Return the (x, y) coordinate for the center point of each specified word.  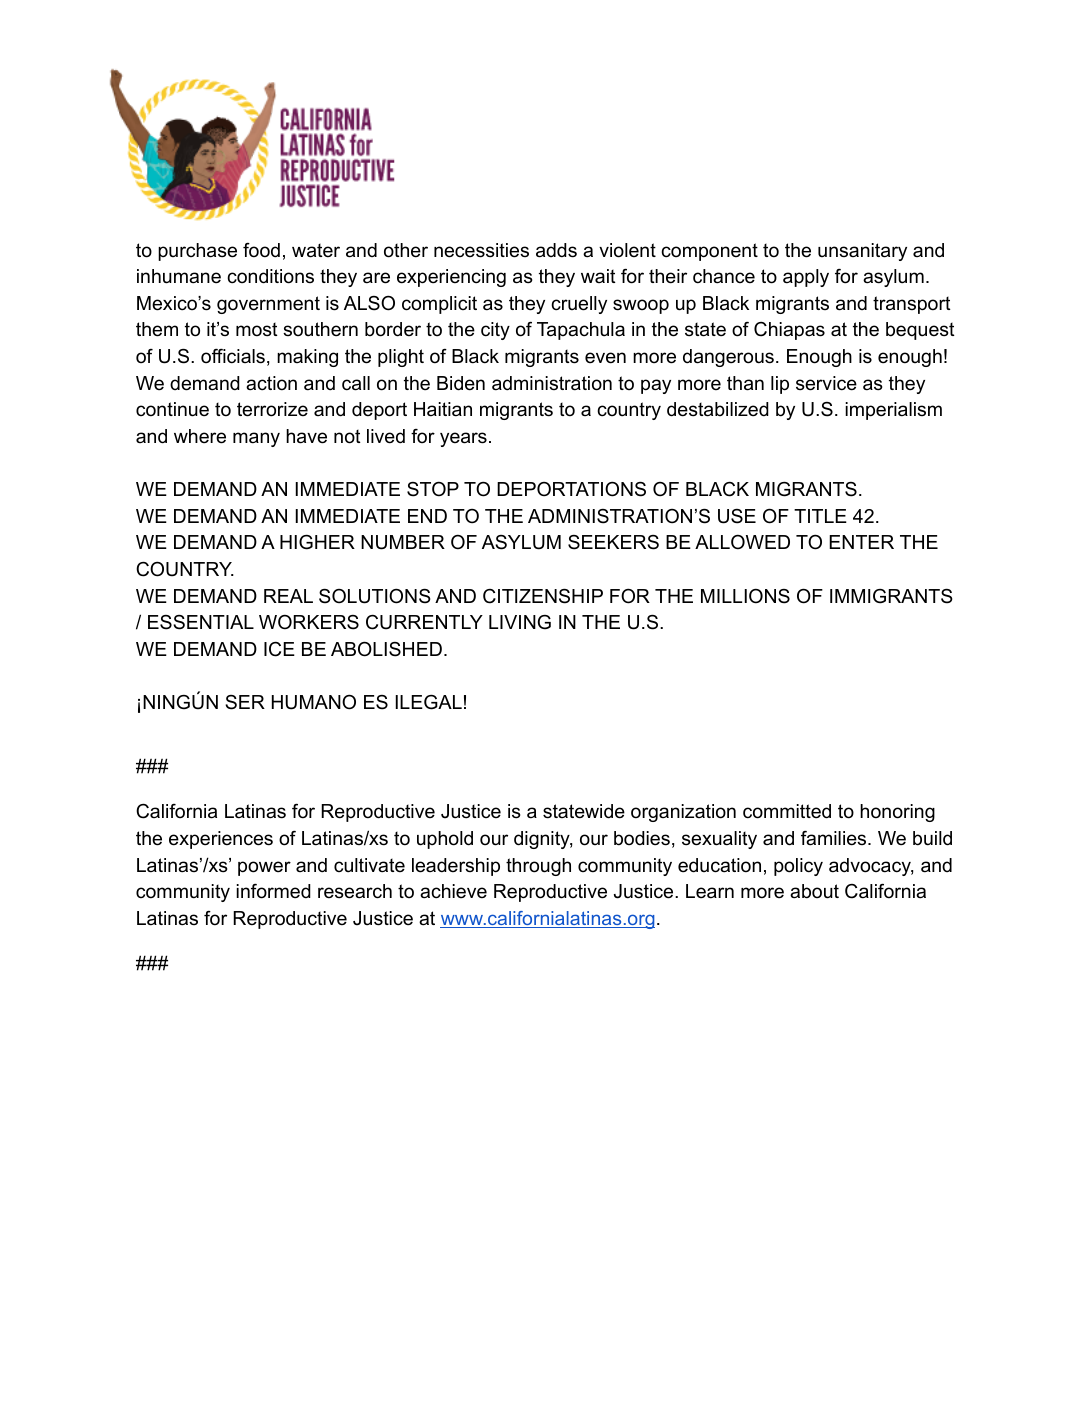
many (256, 439)
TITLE (820, 516)
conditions (270, 276)
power (264, 868)
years (463, 439)
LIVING (520, 622)
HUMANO (314, 702)
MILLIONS (745, 596)
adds (556, 250)
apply (806, 278)
